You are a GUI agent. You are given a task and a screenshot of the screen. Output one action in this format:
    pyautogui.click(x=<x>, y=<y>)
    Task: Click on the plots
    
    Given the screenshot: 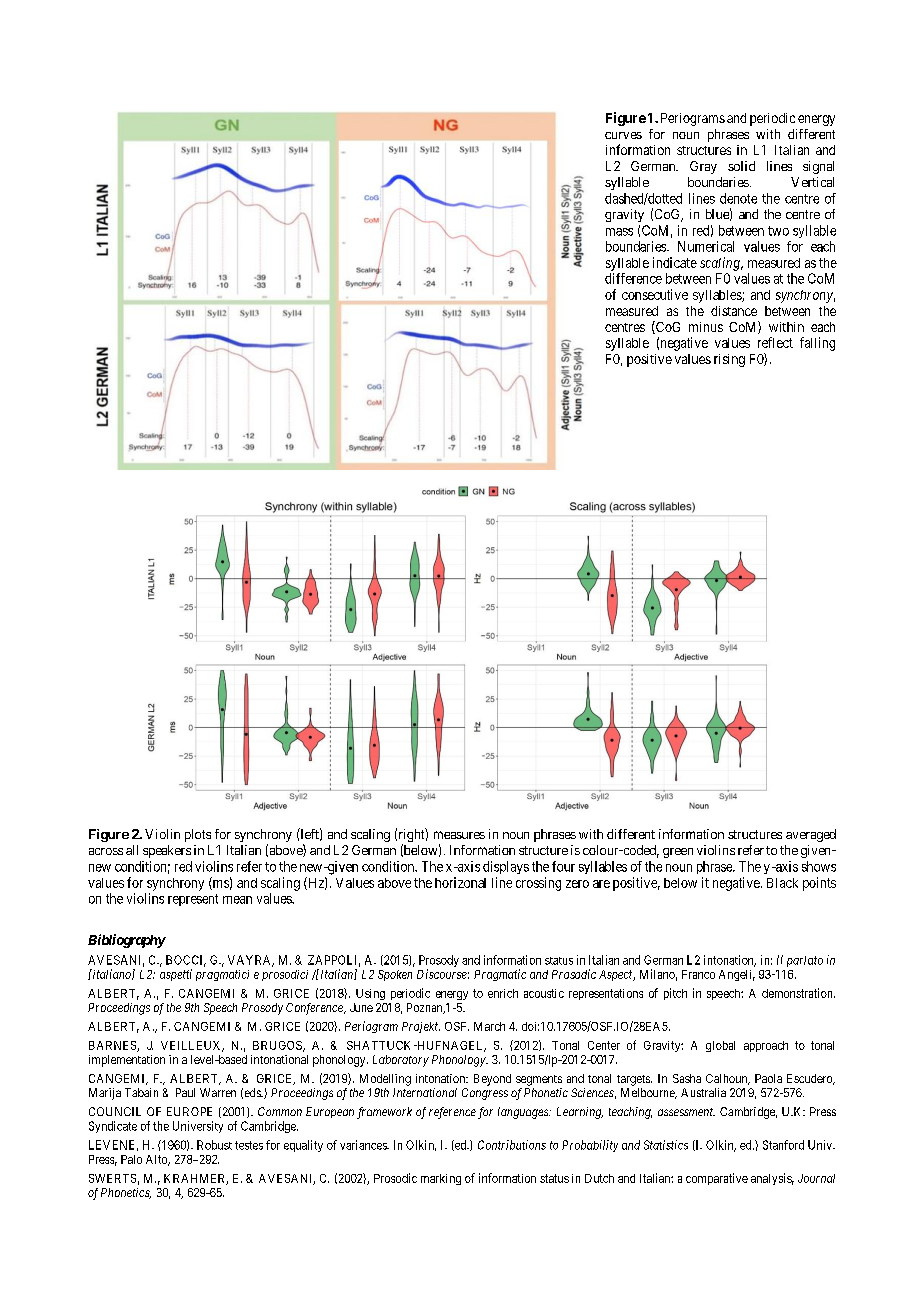 What is the action you would take?
    pyautogui.click(x=198, y=835)
